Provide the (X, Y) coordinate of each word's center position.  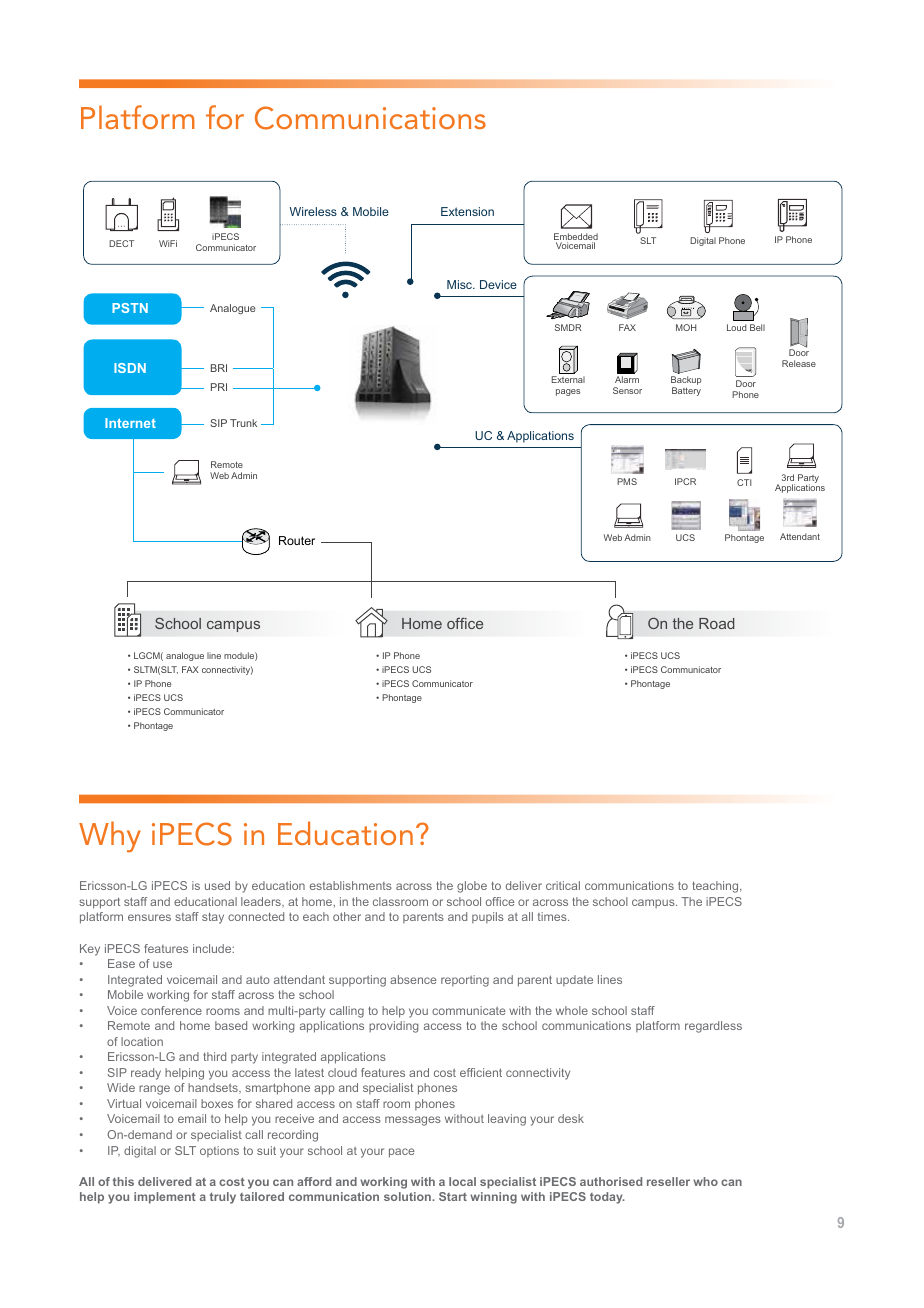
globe (472, 887)
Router (297, 540)
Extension (467, 211)
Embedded (576, 238)
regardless (713, 1027)
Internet (130, 423)
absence (413, 979)
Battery (686, 391)
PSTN (130, 308)
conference (171, 1010)
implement (165, 1198)
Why (110, 837)
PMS (627, 481)
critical (563, 885)
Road (716, 623)
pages (568, 392)
